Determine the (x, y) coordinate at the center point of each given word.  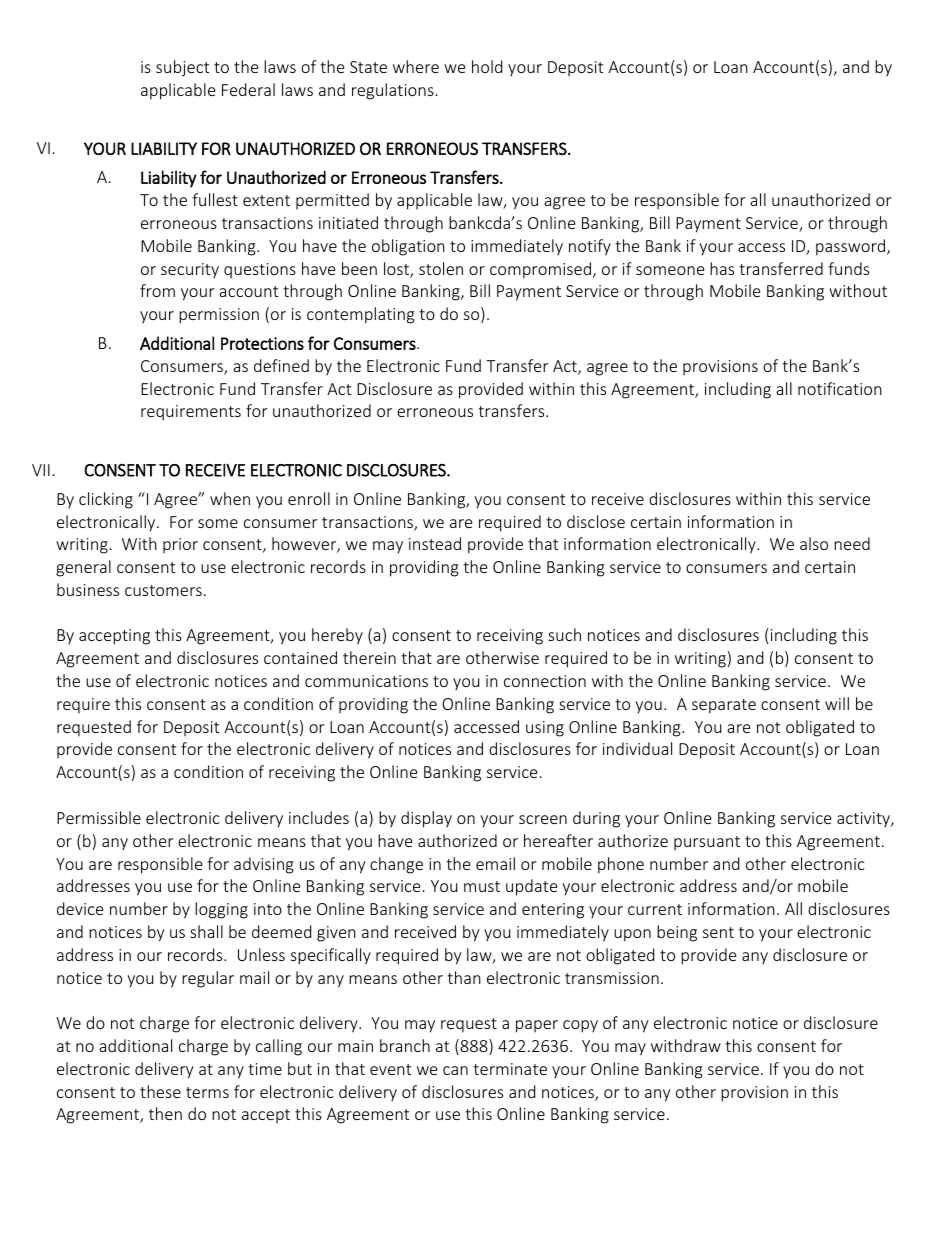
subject (182, 68)
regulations (393, 91)
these (160, 1091)
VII (41, 470)
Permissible (99, 817)
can (455, 1070)
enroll (309, 498)
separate (724, 706)
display (426, 819)
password (852, 247)
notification (840, 388)
